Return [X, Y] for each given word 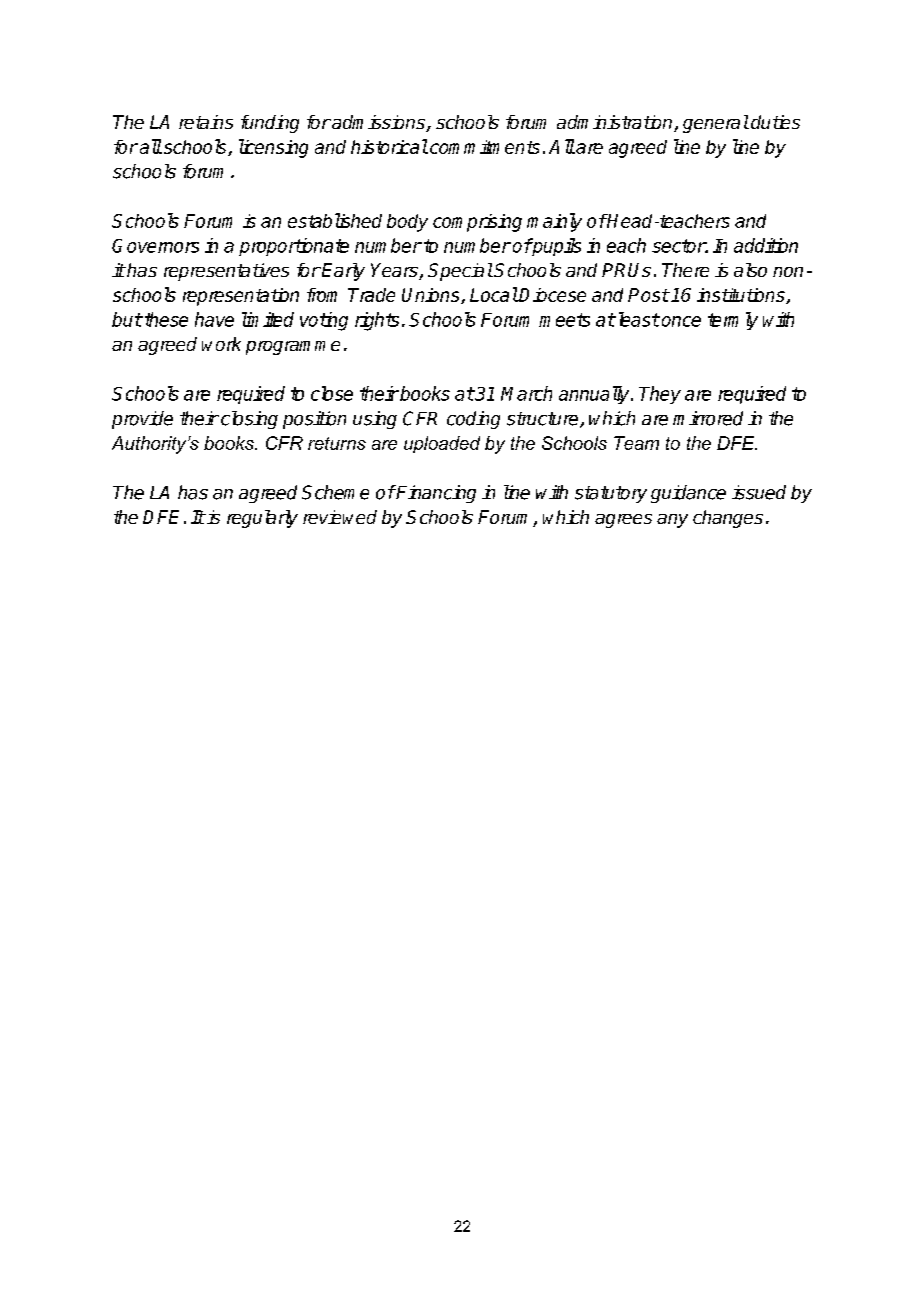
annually [595, 395]
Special [460, 272]
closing [249, 420]
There [685, 270]
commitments [485, 147]
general [716, 124]
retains [206, 122]
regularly [262, 519]
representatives [226, 272]
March [526, 393]
